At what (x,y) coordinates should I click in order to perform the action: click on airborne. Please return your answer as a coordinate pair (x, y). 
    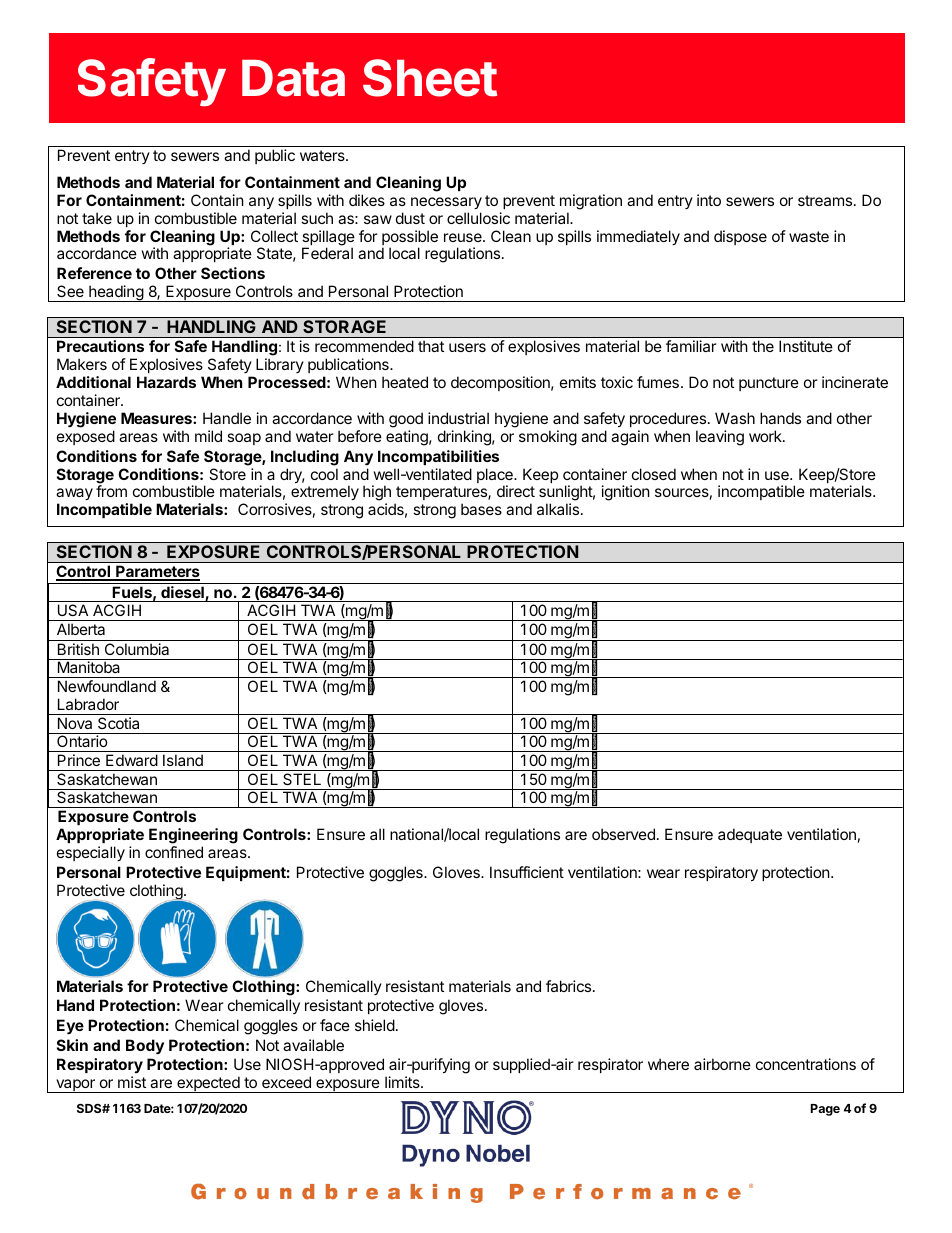
    Looking at the image, I should click on (722, 1064).
